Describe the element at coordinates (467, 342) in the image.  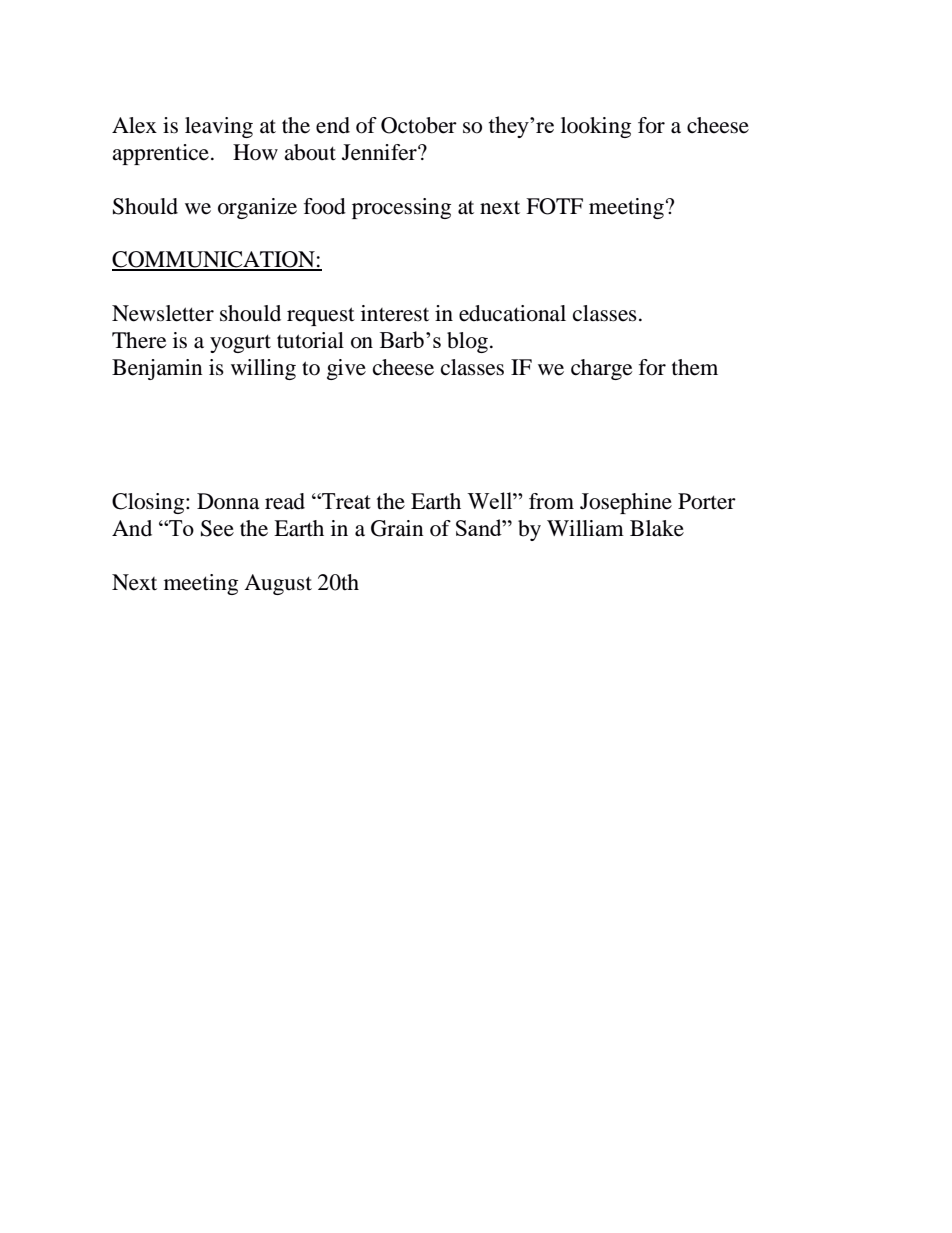
I see `blog` at that location.
